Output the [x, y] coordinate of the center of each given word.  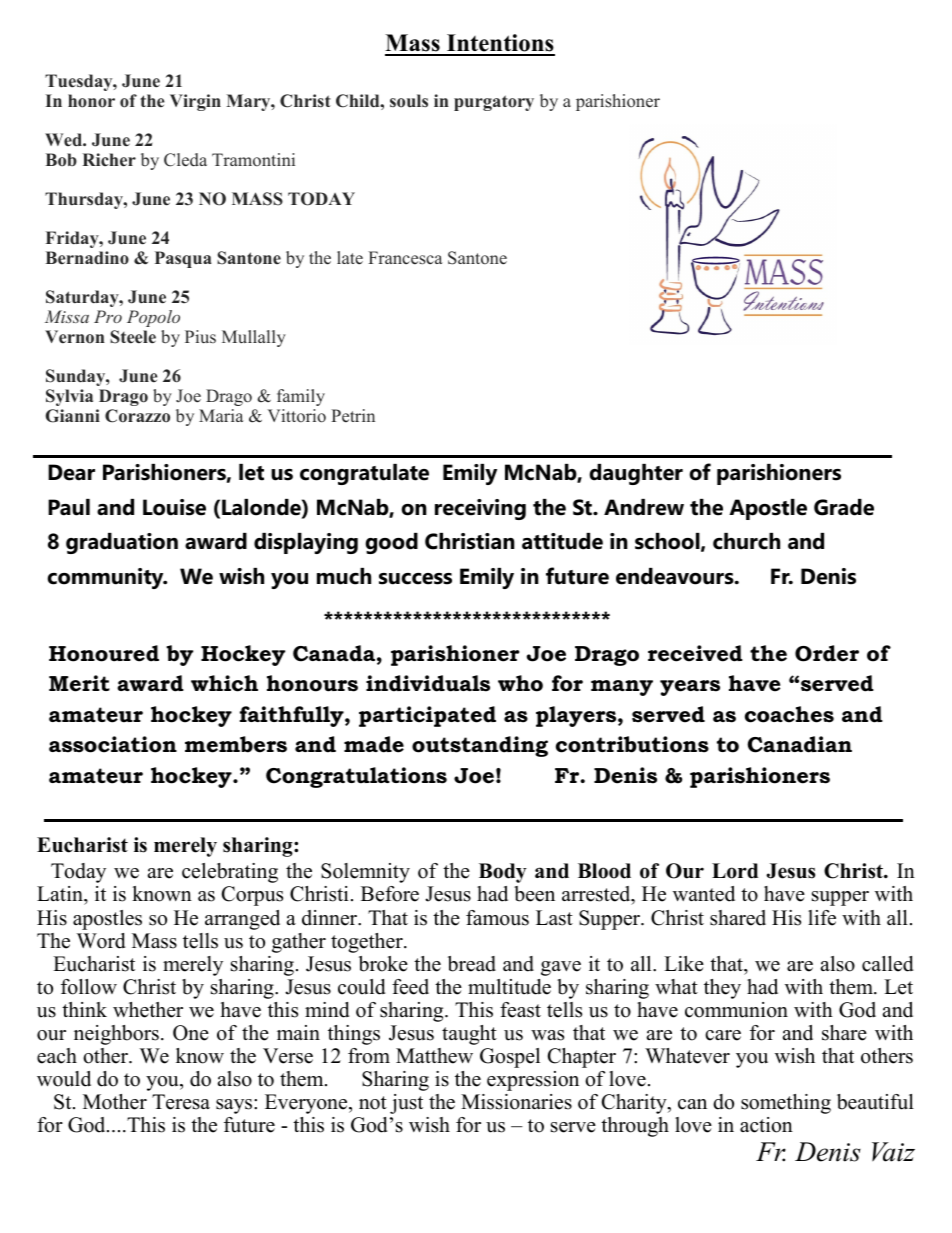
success [415, 579]
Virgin [195, 102]
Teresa [181, 1102]
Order [827, 653]
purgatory [494, 103]
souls [409, 101]
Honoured [104, 653]
